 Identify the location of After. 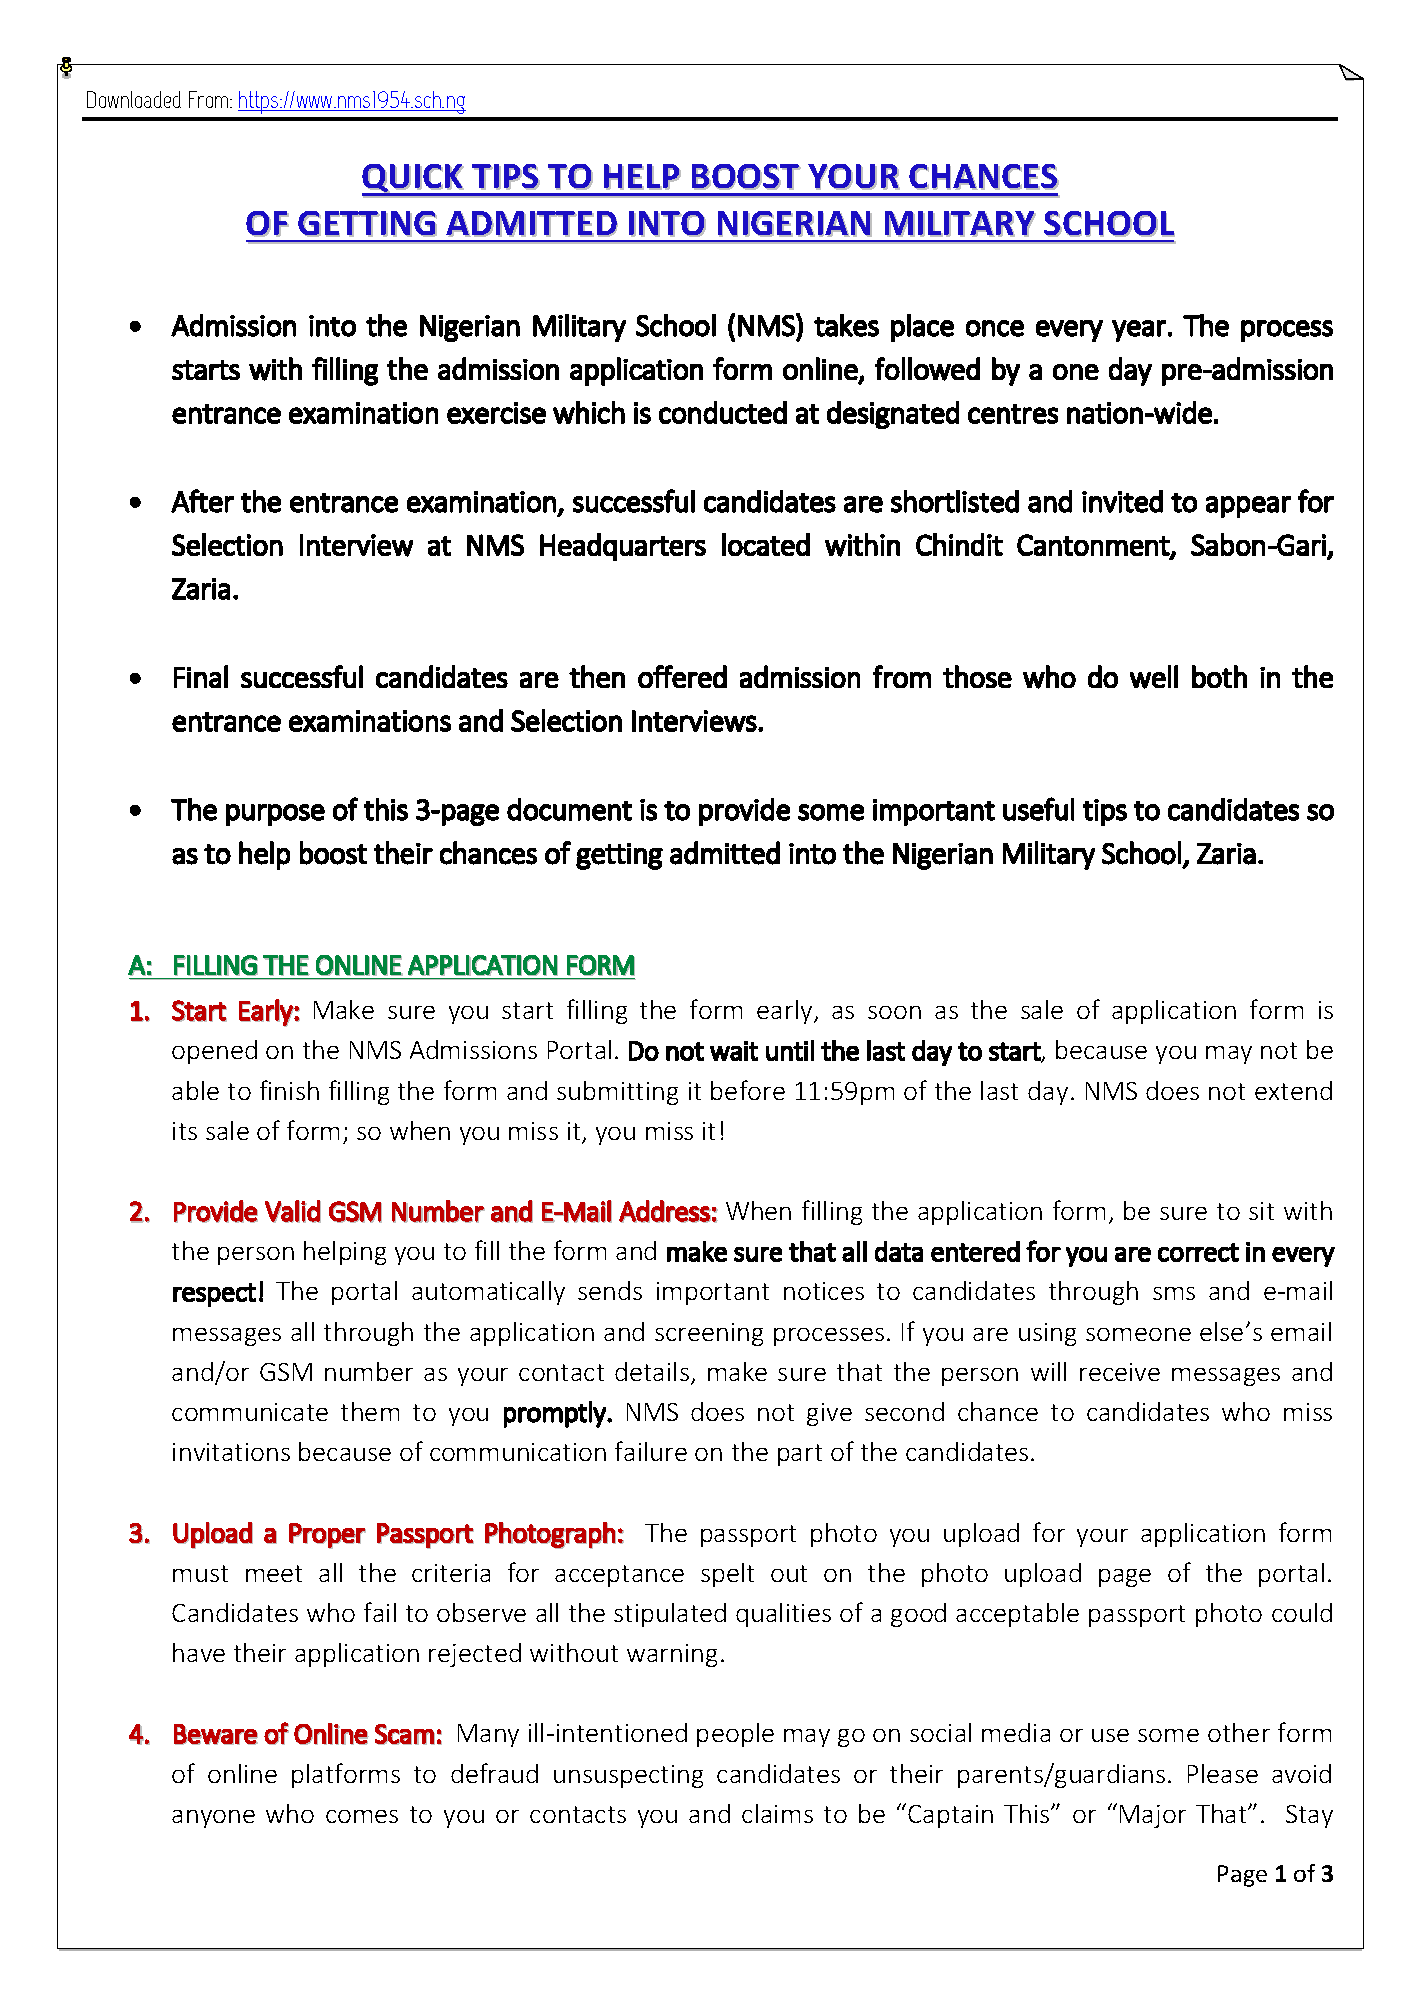
(202, 501).
